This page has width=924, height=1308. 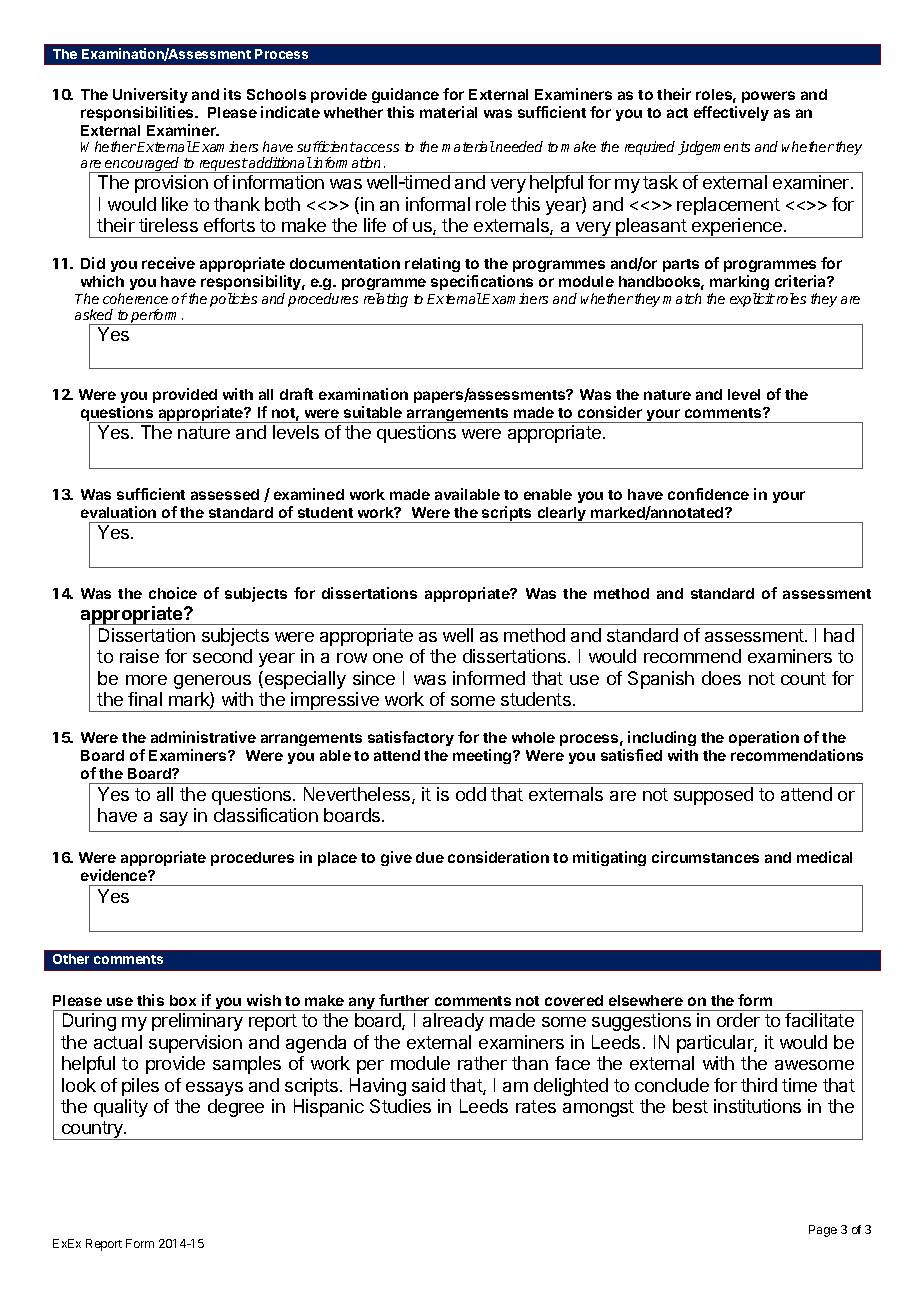 I want to click on responsibilities, so click(x=138, y=113).
